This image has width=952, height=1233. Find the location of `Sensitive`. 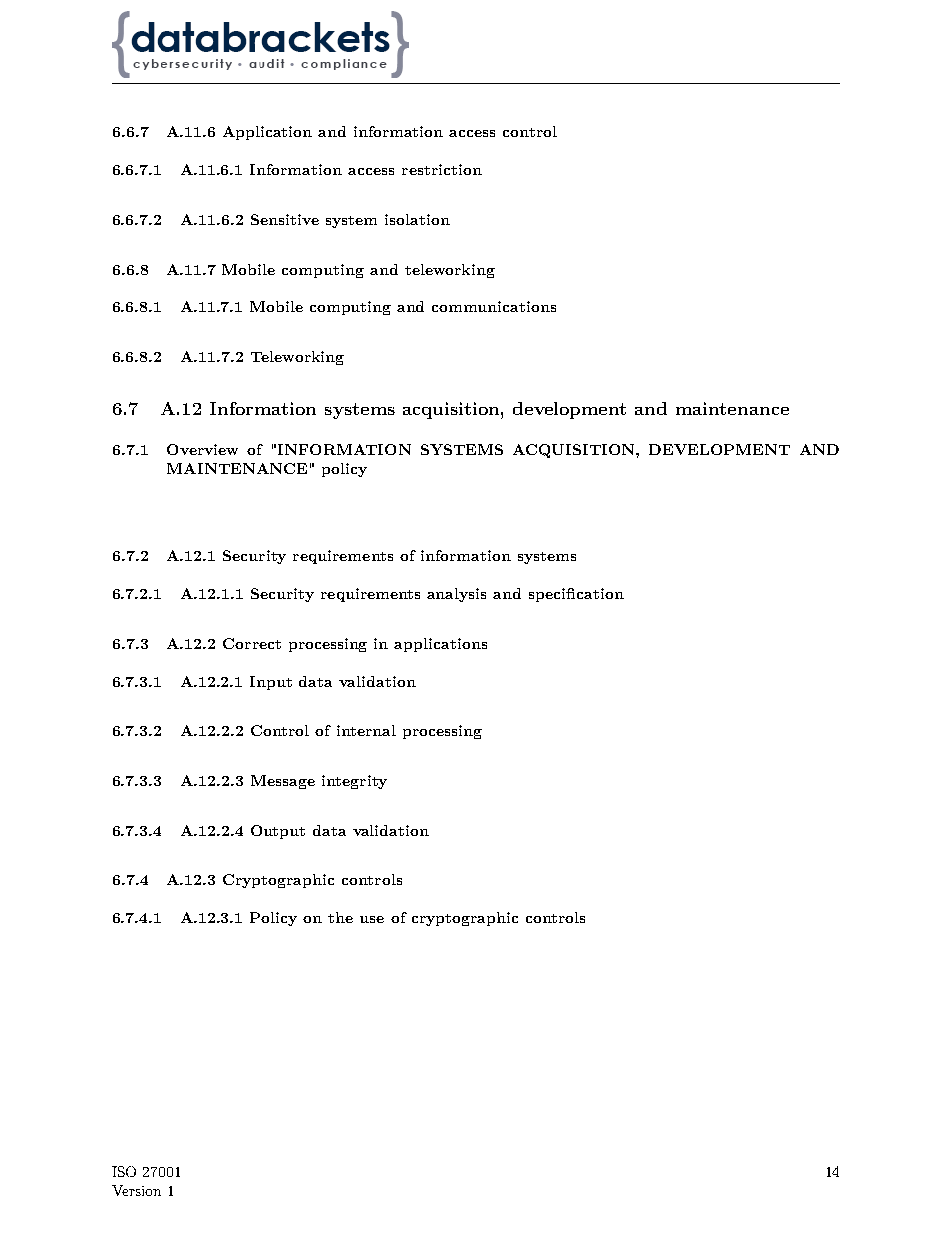

Sensitive is located at coordinates (285, 219).
